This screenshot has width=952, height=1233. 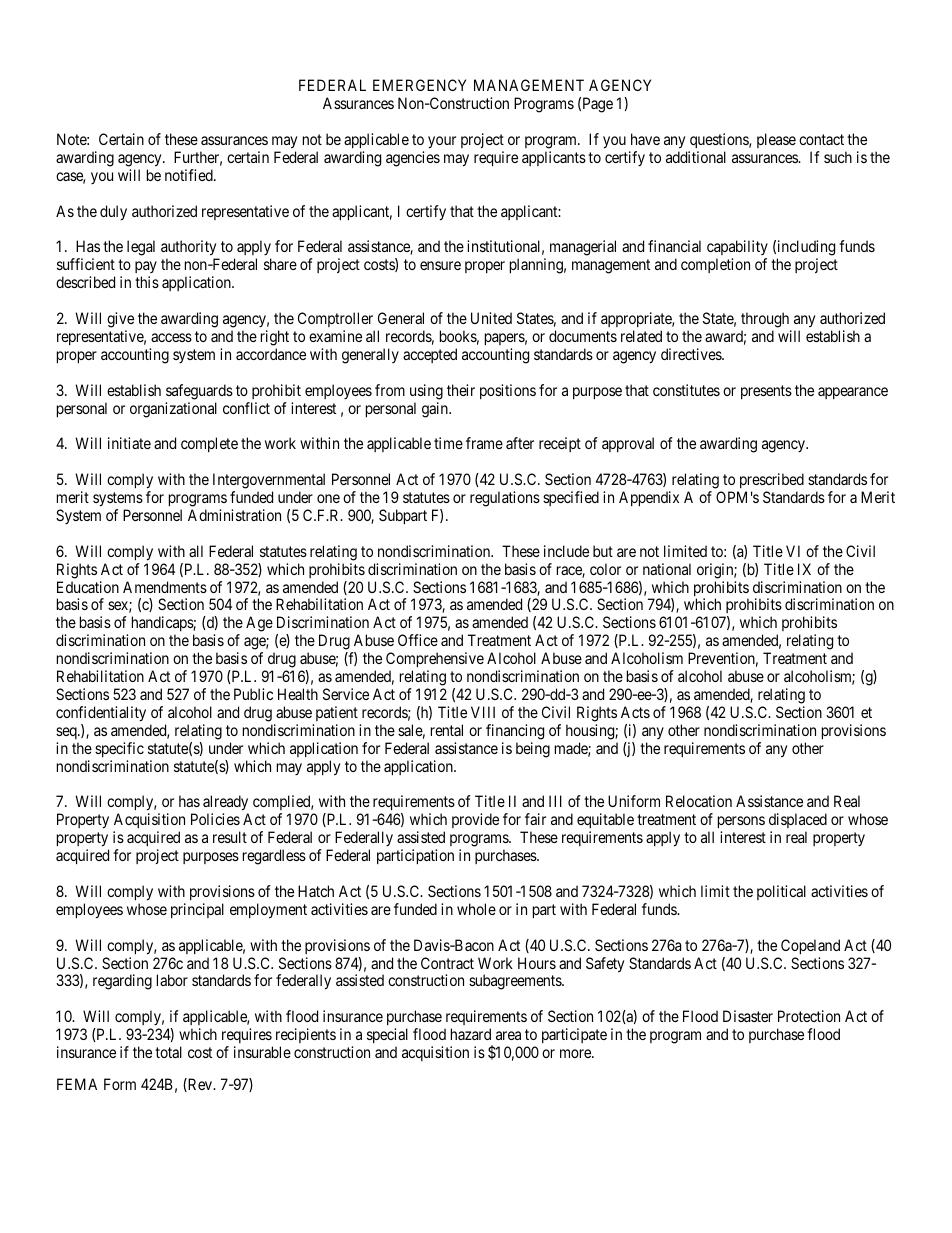 I want to click on your, so click(x=442, y=142).
